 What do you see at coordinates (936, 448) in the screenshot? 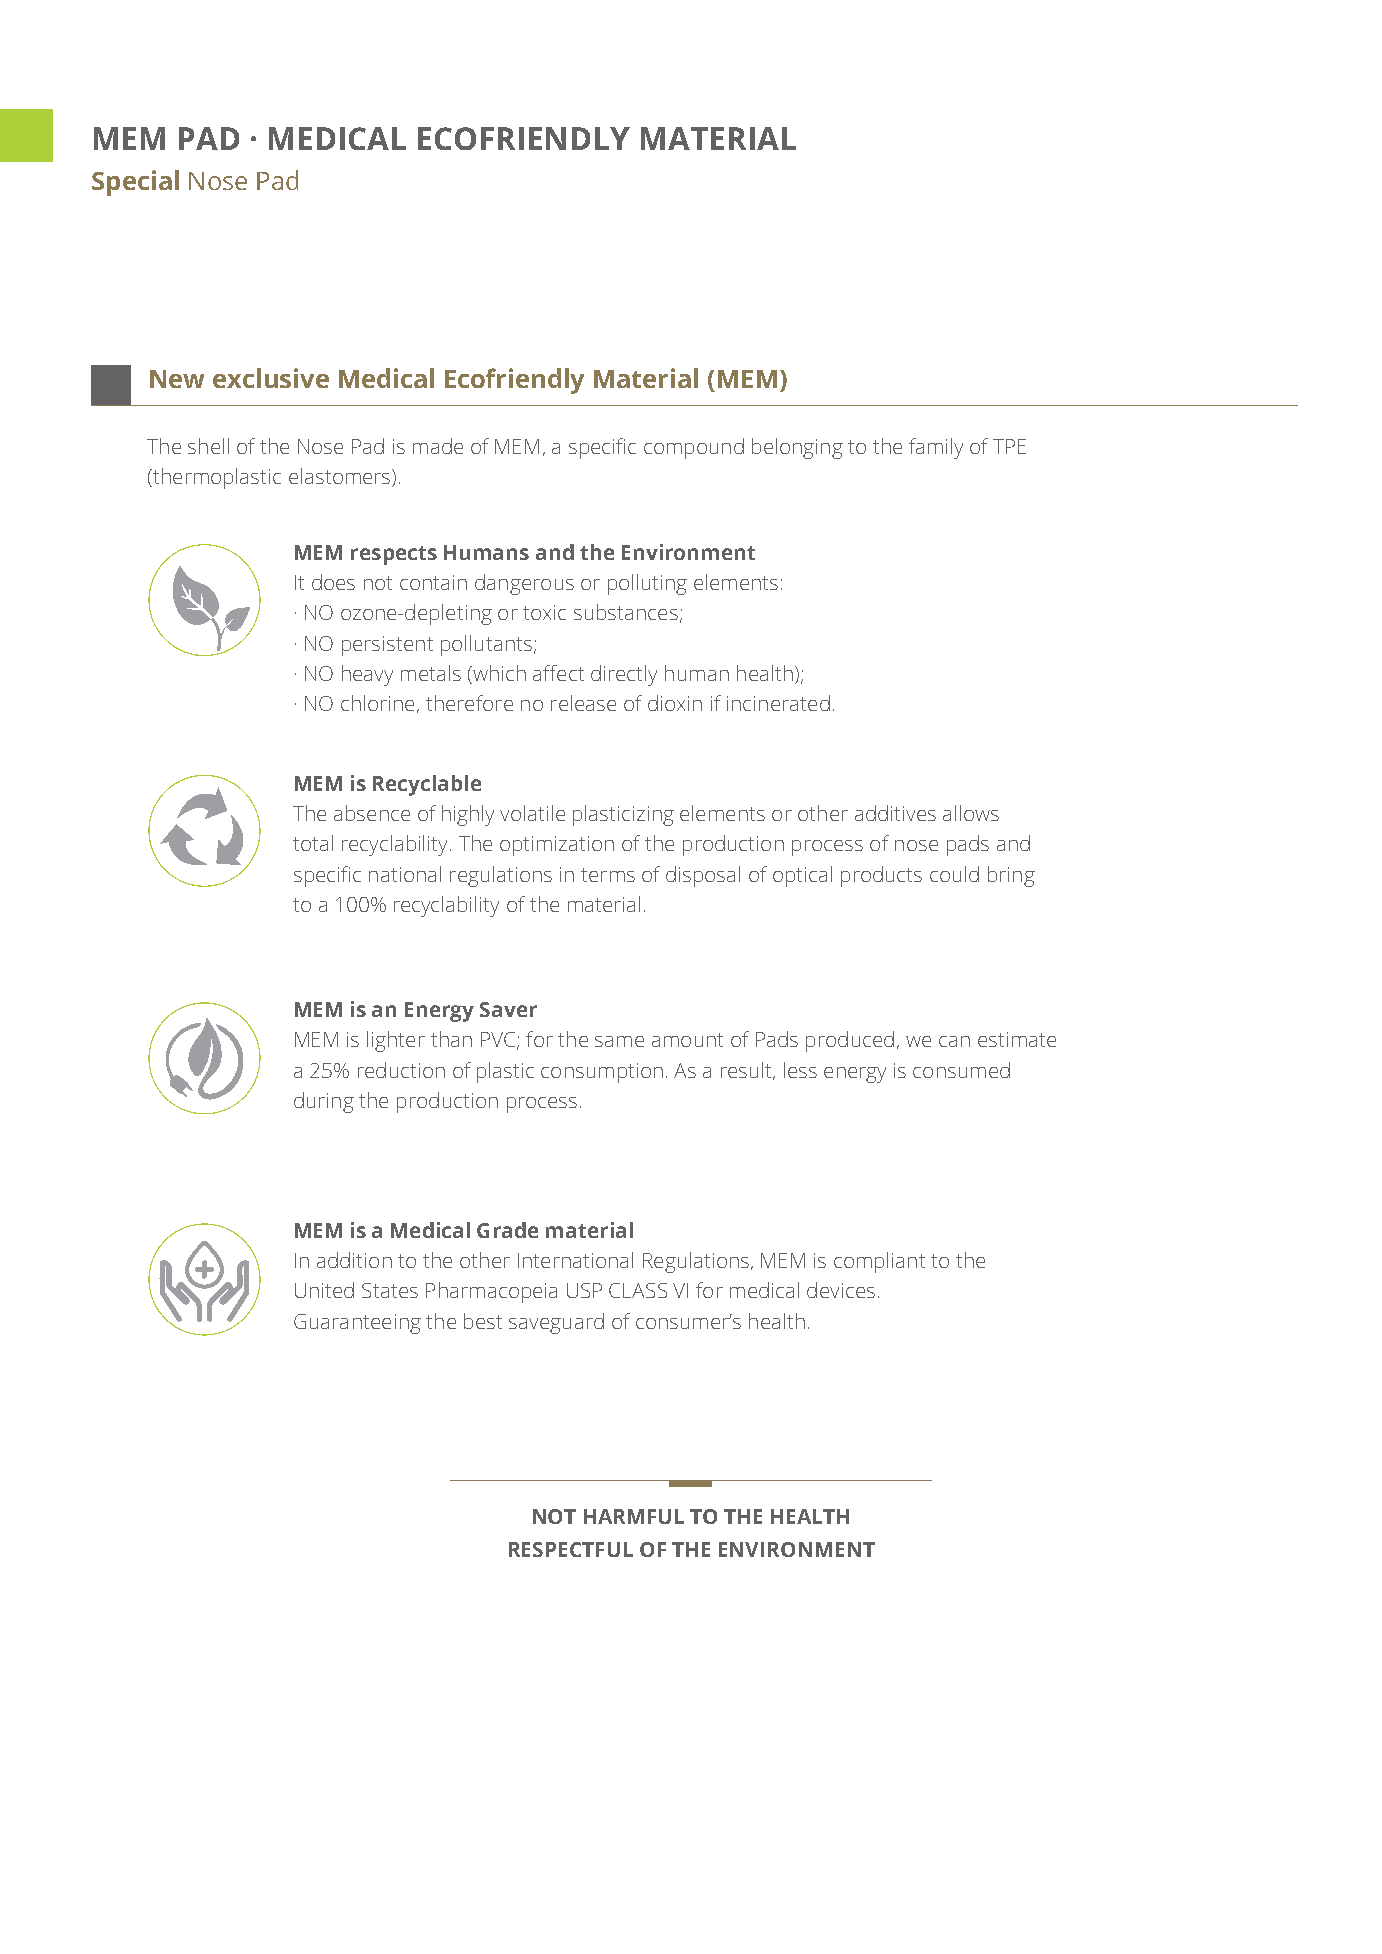
I see `family` at bounding box center [936, 448].
